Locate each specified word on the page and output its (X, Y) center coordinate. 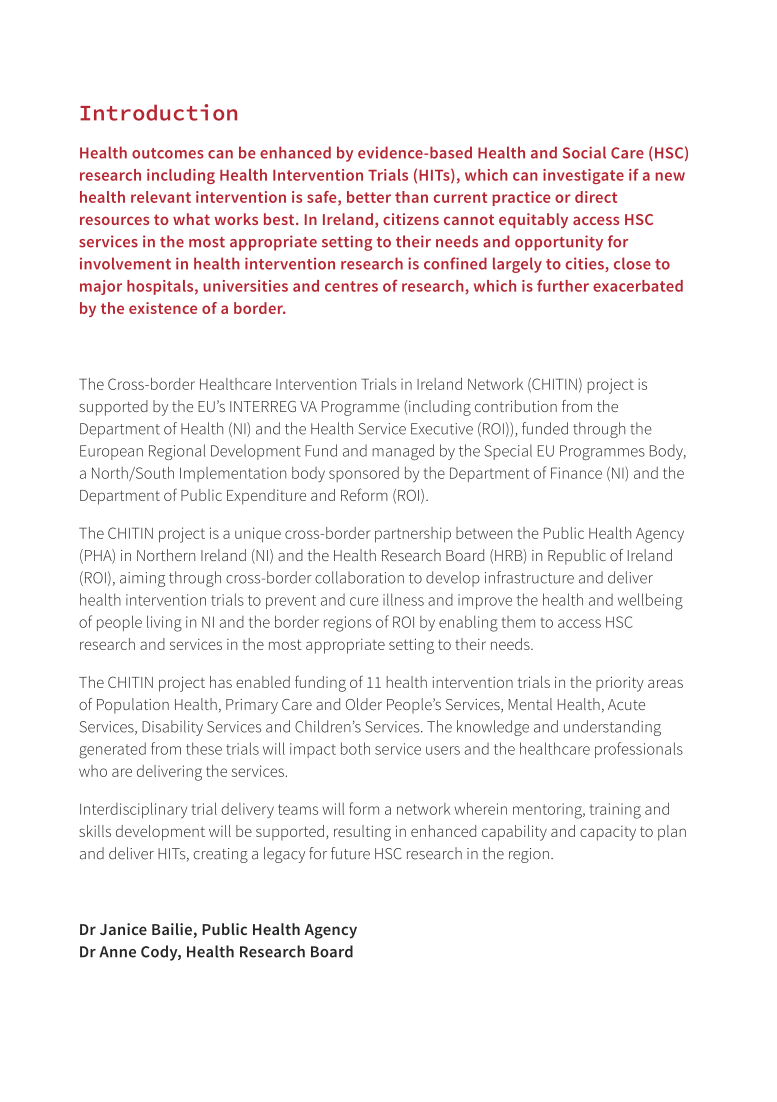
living (164, 623)
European (111, 452)
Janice (123, 929)
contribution (516, 406)
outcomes (168, 153)
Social (584, 152)
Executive (442, 429)
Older (364, 704)
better (369, 197)
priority (620, 684)
